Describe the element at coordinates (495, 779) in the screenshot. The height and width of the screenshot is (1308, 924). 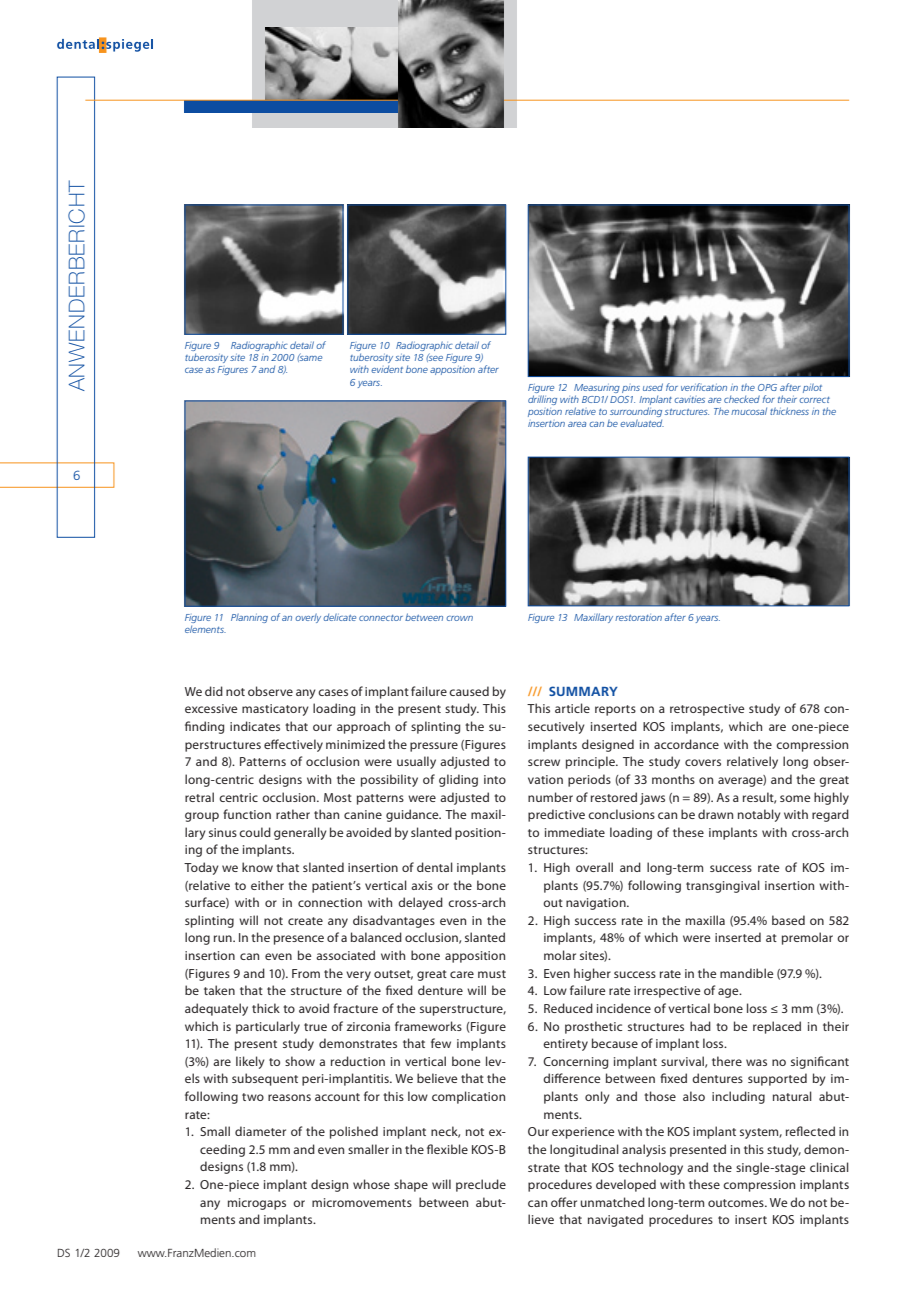
I see `into` at that location.
